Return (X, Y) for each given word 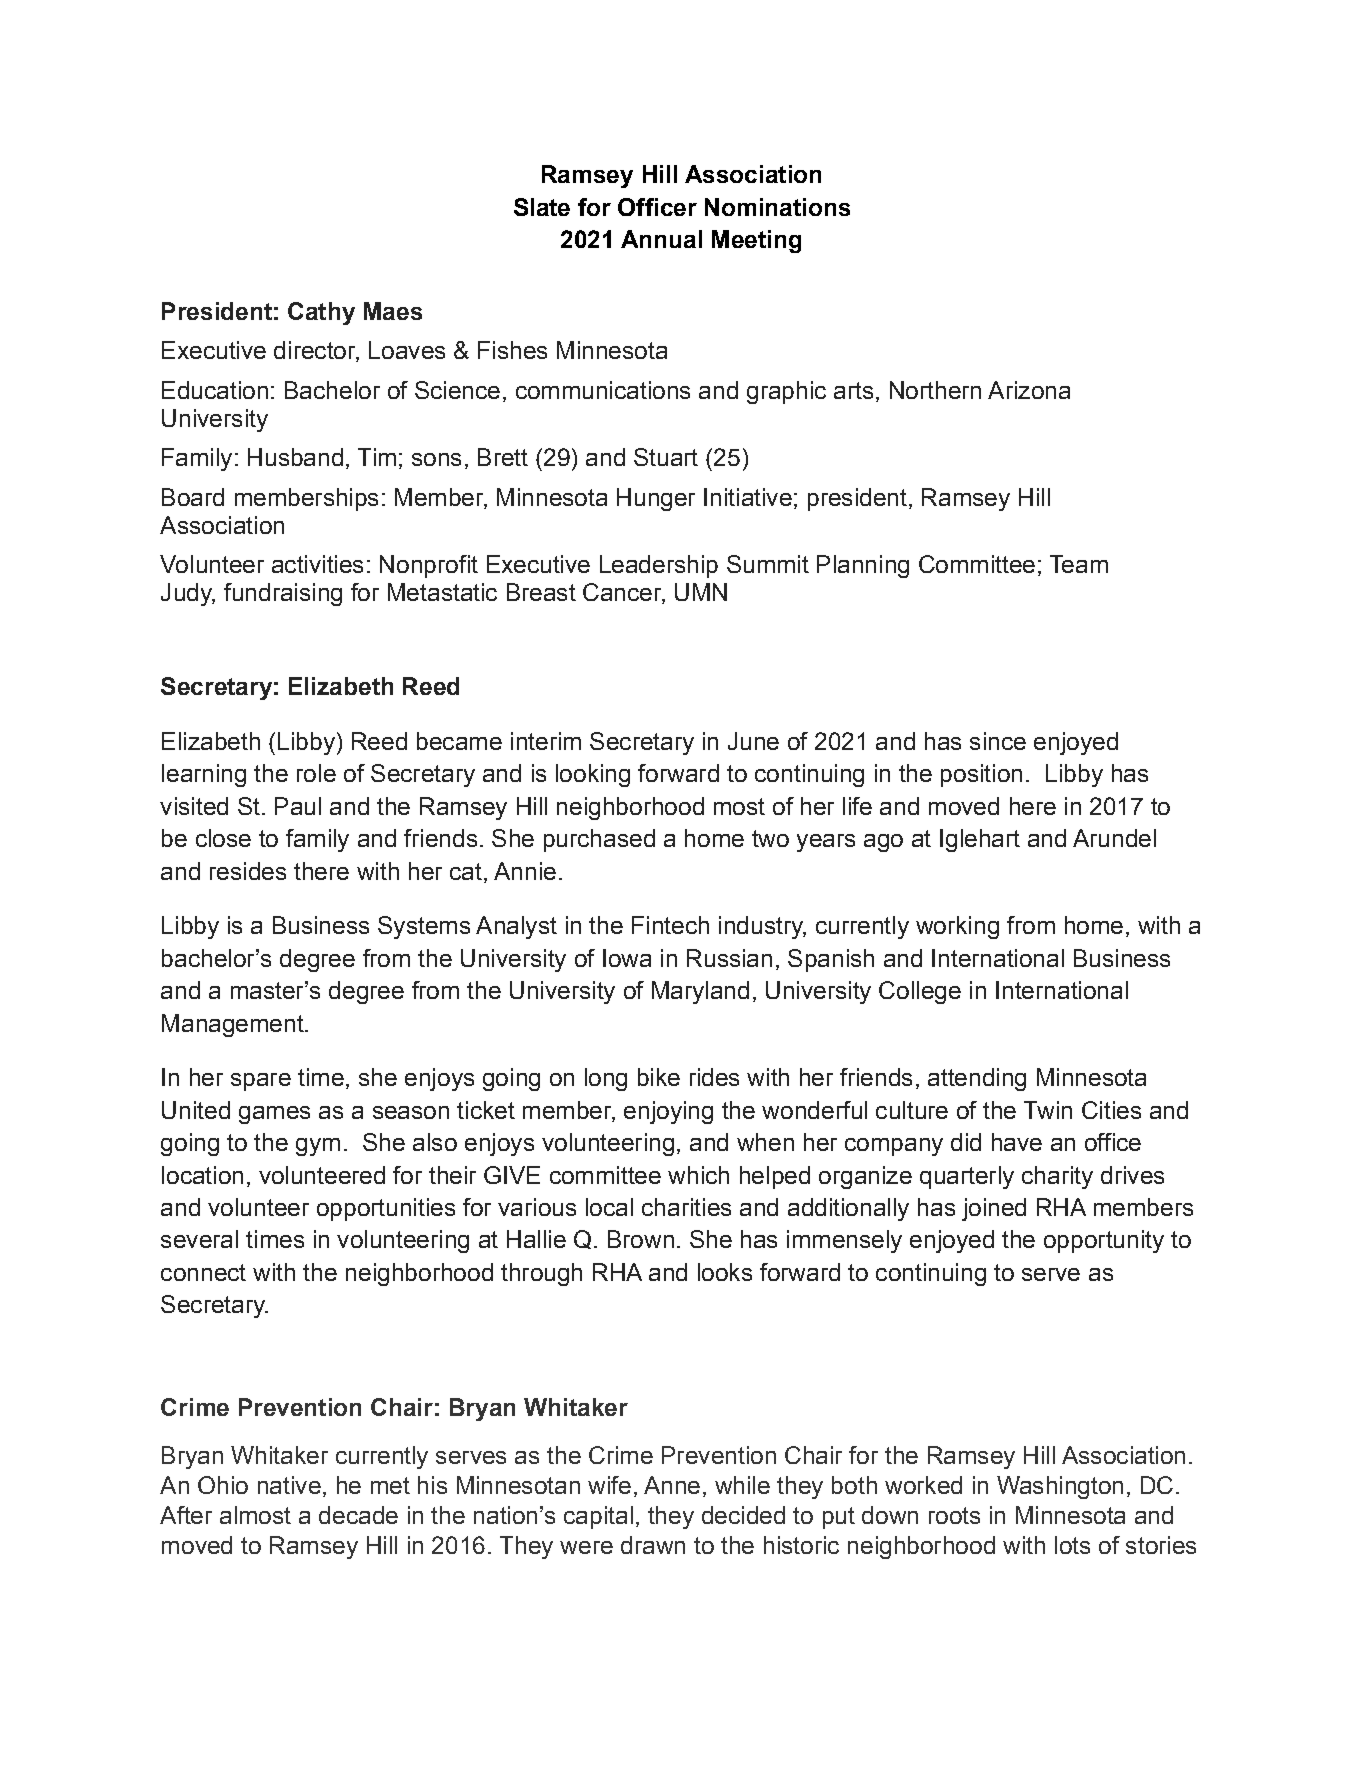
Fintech (670, 925)
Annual (661, 239)
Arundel (1114, 838)
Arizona (1029, 390)
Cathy (321, 313)
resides (248, 871)
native (289, 1485)
